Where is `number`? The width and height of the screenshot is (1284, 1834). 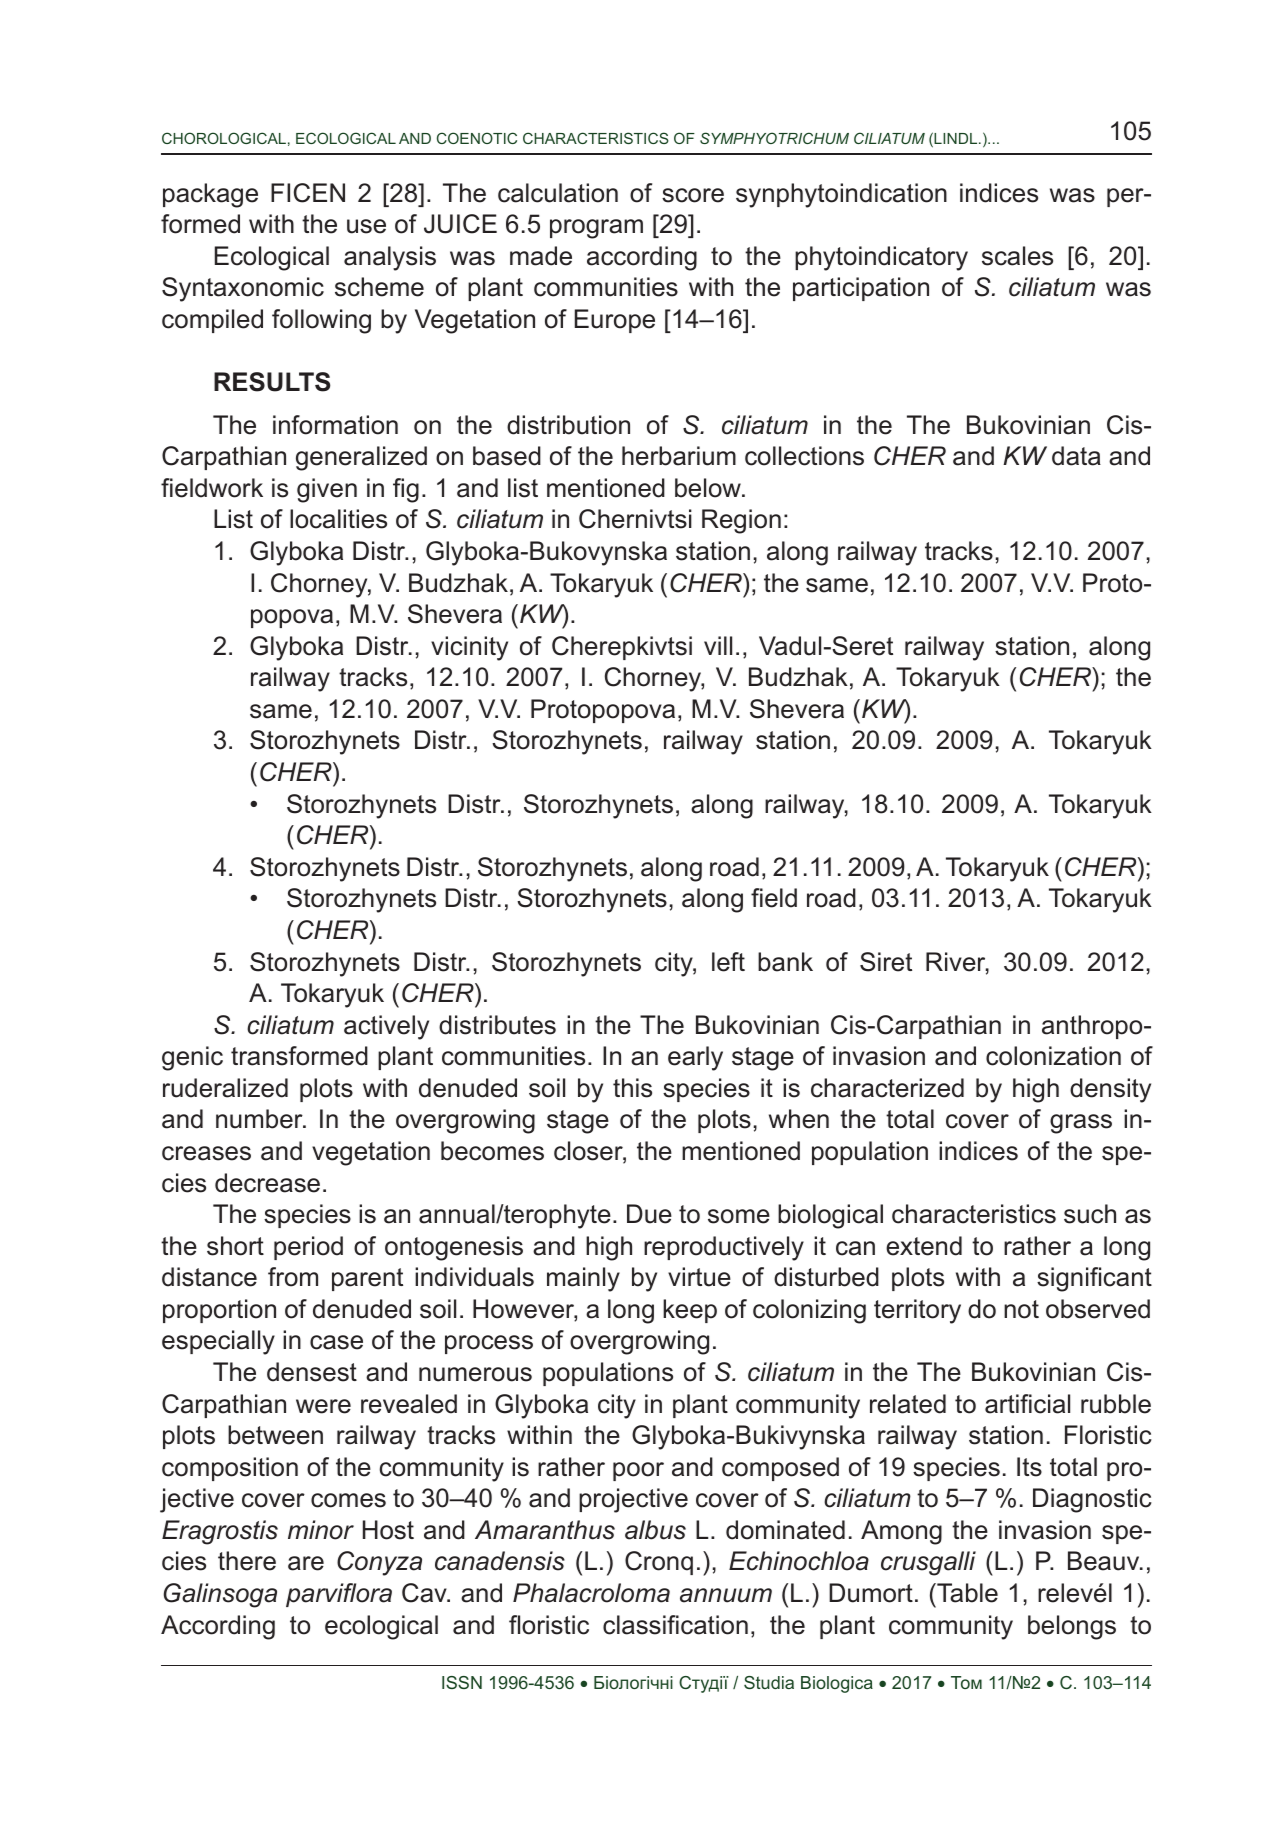 number is located at coordinates (260, 1119).
